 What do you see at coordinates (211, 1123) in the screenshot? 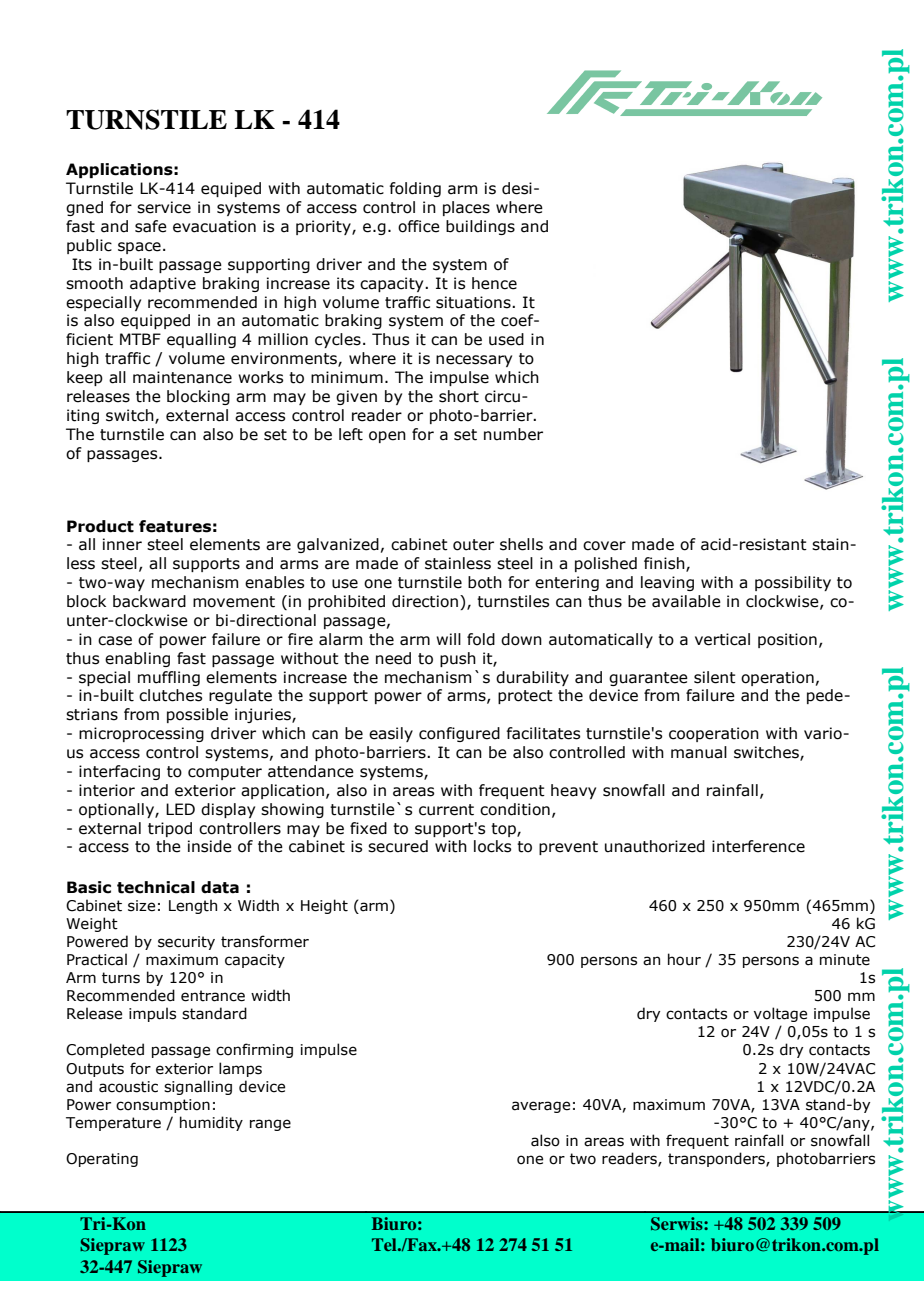
I see `humidity` at bounding box center [211, 1123].
